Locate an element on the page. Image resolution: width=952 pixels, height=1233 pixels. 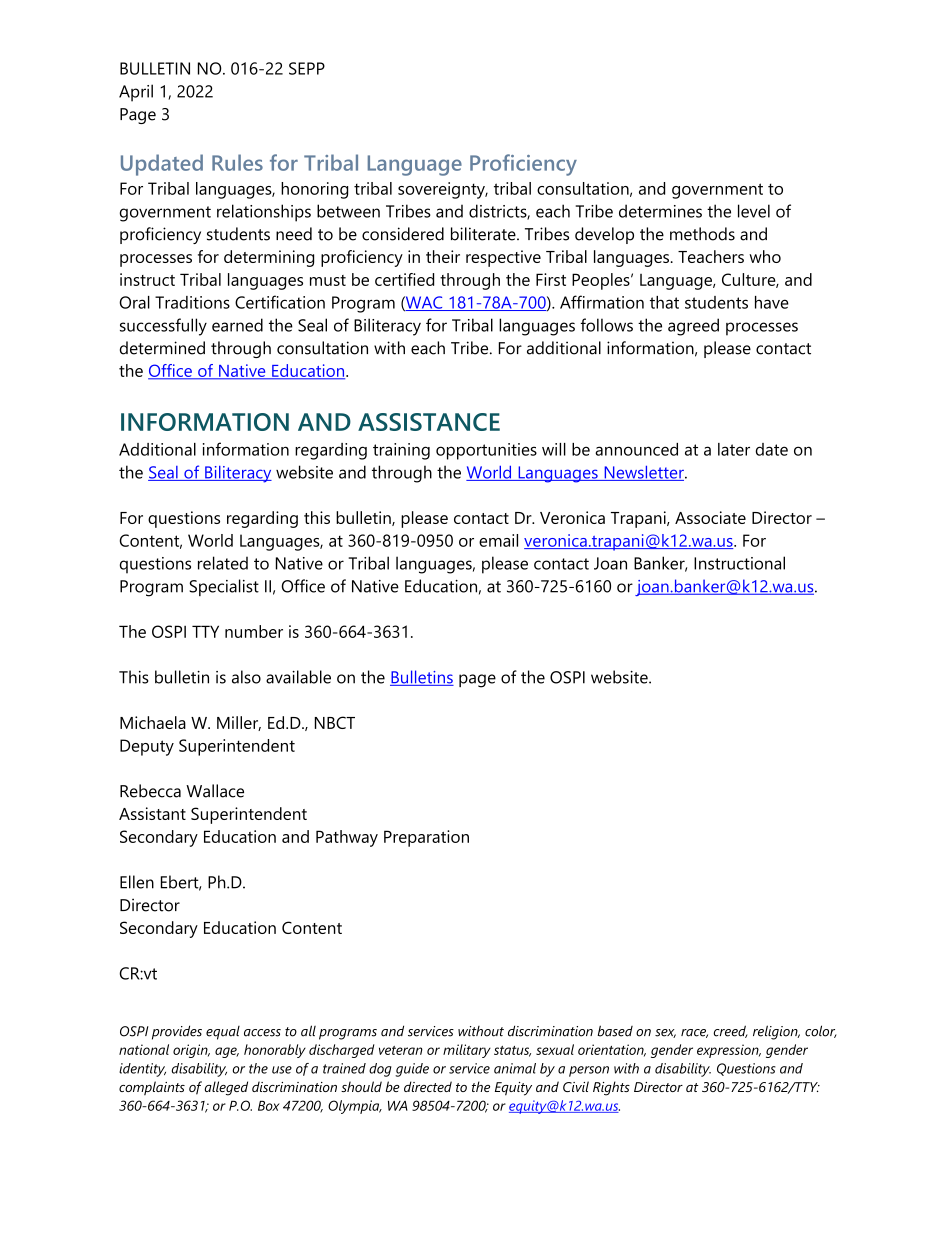
creed is located at coordinates (730, 1031).
